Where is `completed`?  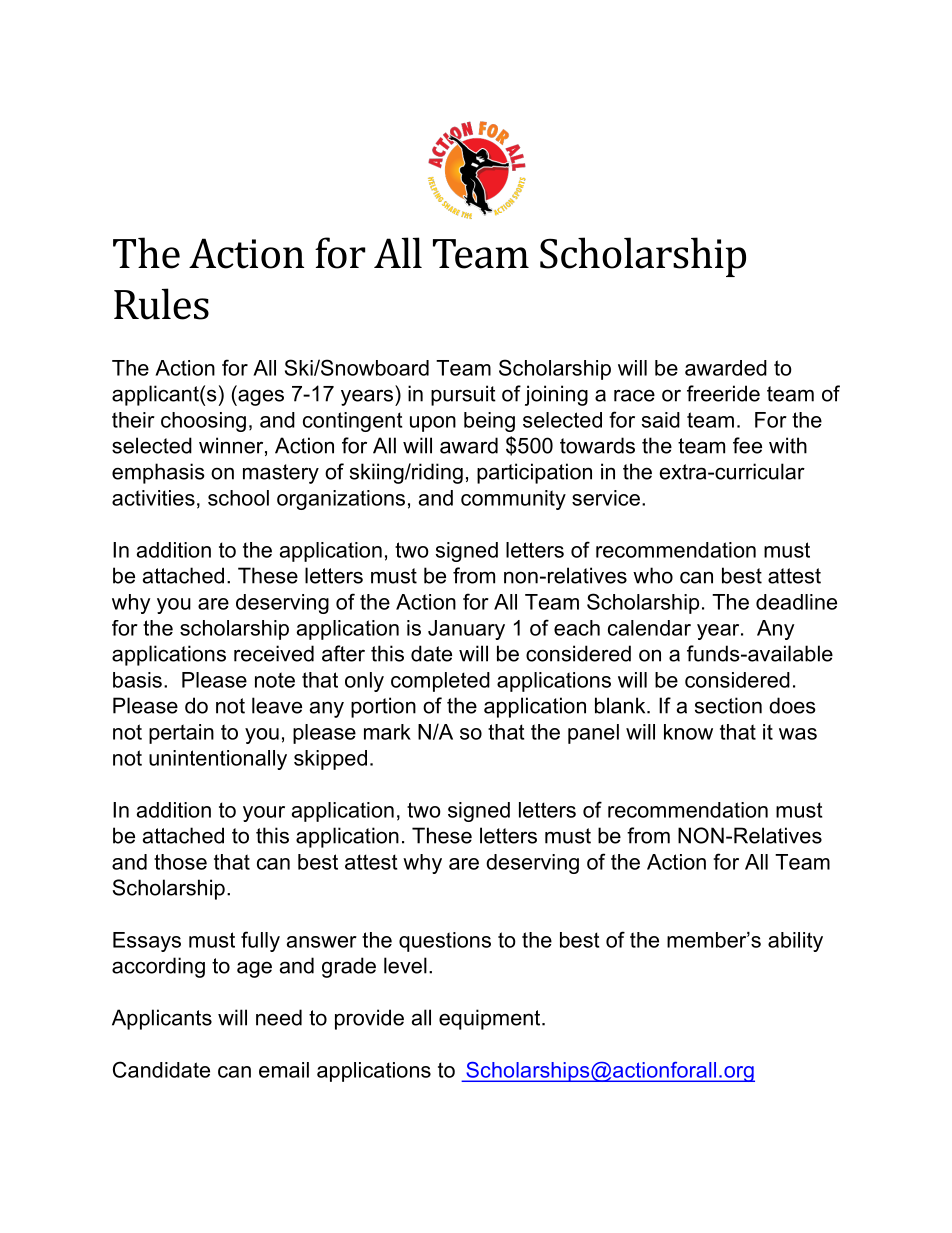
completed is located at coordinates (440, 682).
